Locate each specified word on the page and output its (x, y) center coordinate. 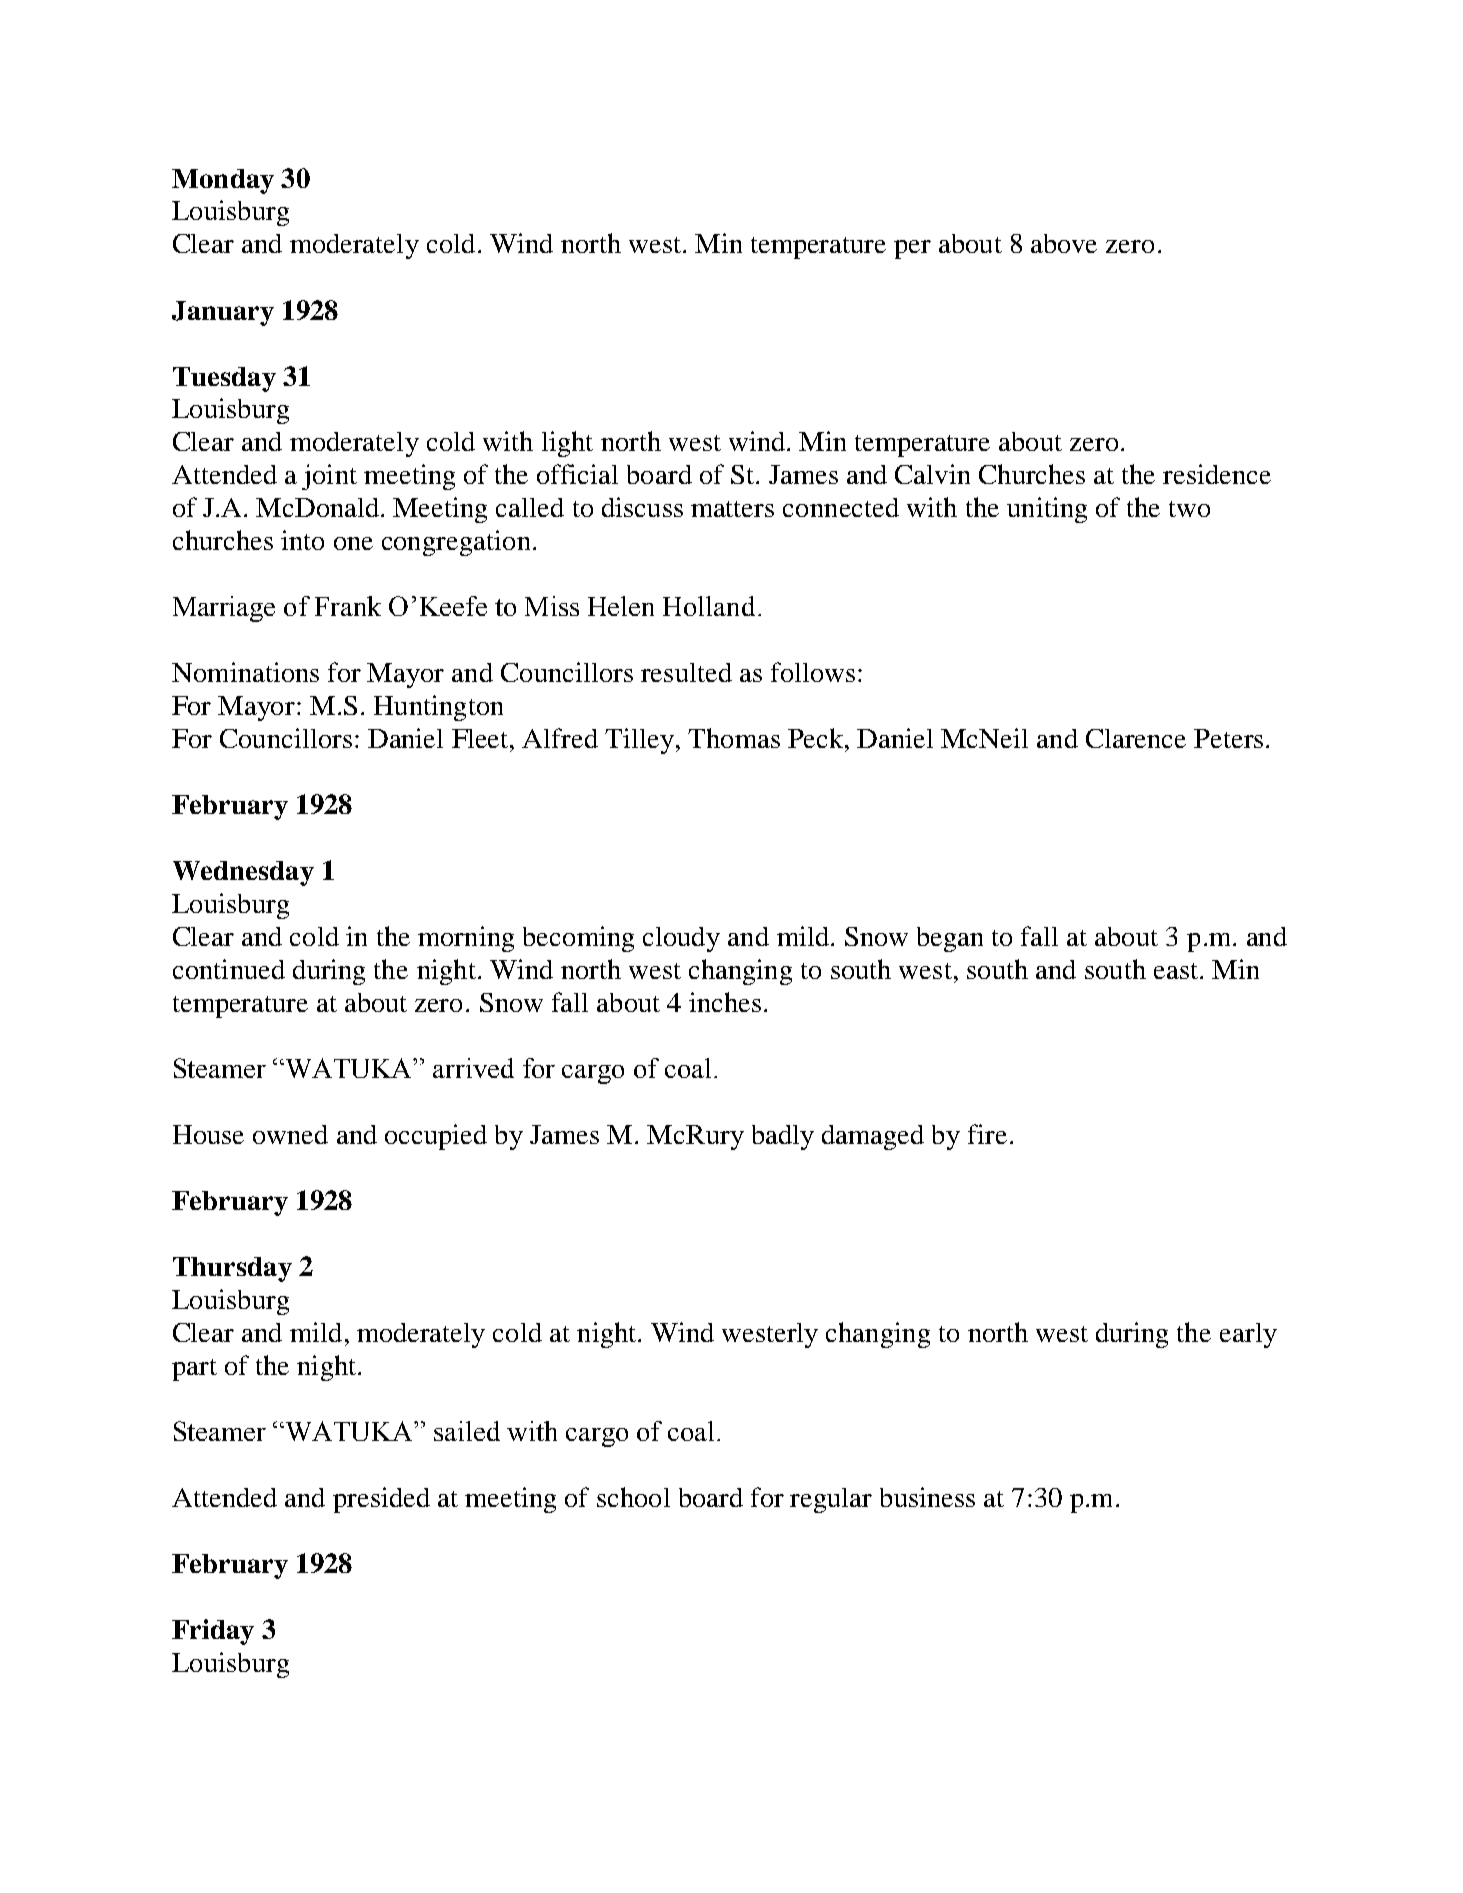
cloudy (681, 939)
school (633, 1497)
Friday (213, 1632)
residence (1217, 474)
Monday (223, 181)
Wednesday (243, 873)
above (1064, 243)
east (1177, 971)
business (927, 1497)
